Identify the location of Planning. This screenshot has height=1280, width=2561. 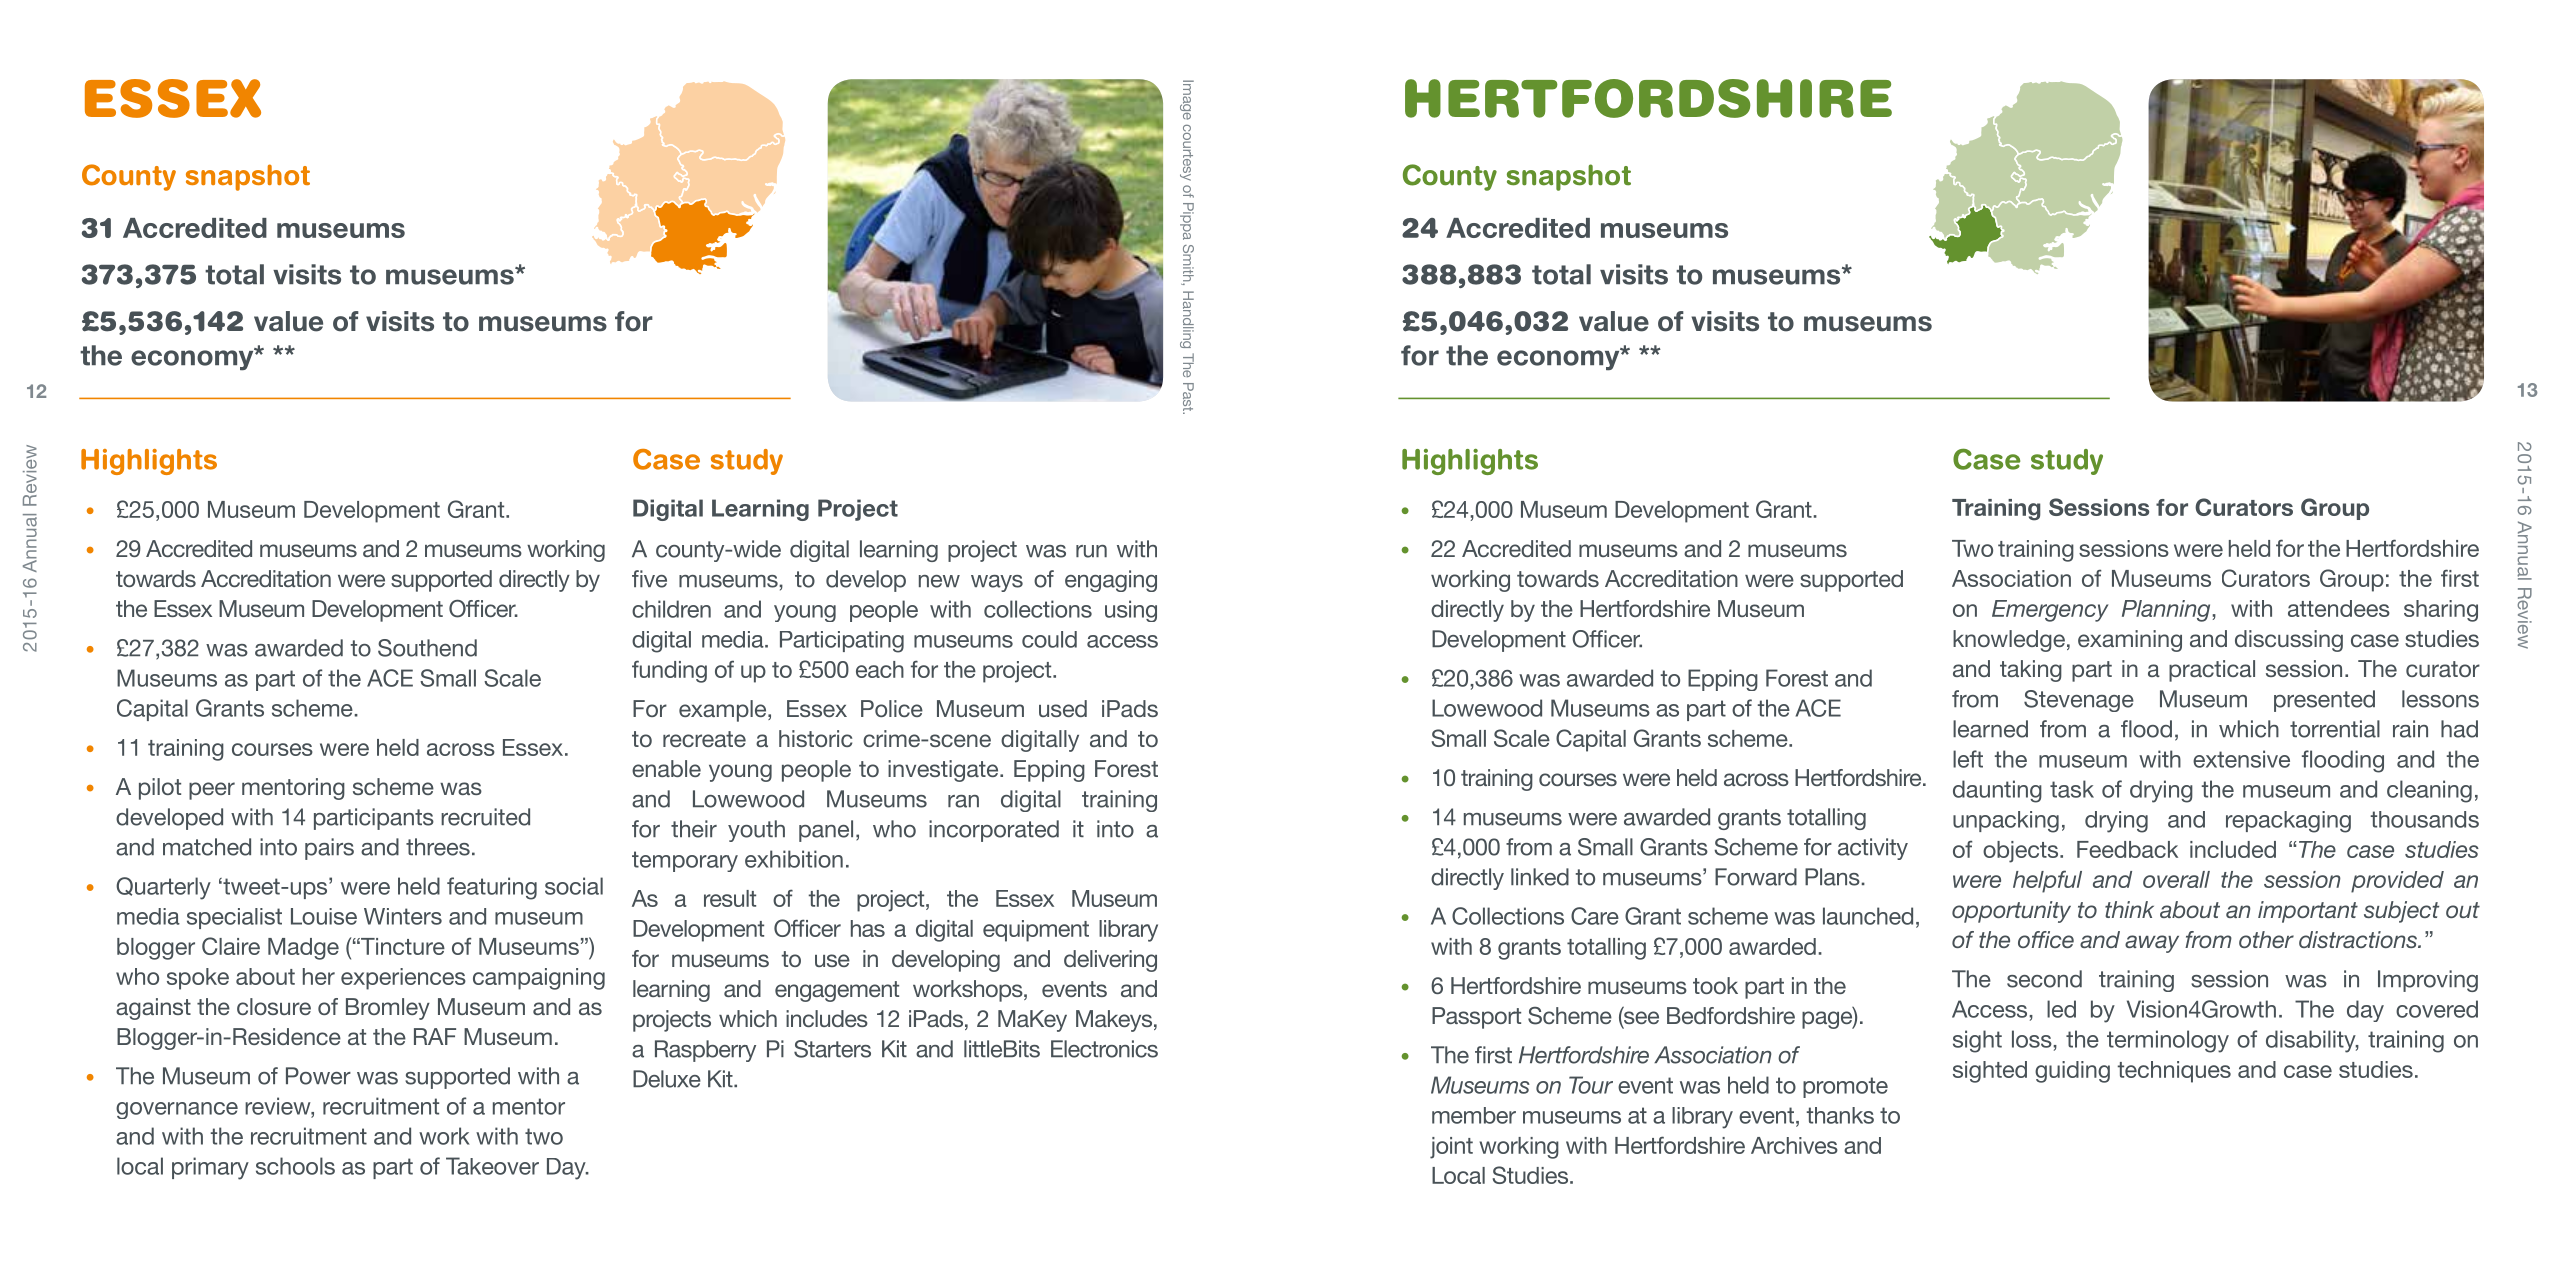
(2167, 611).
